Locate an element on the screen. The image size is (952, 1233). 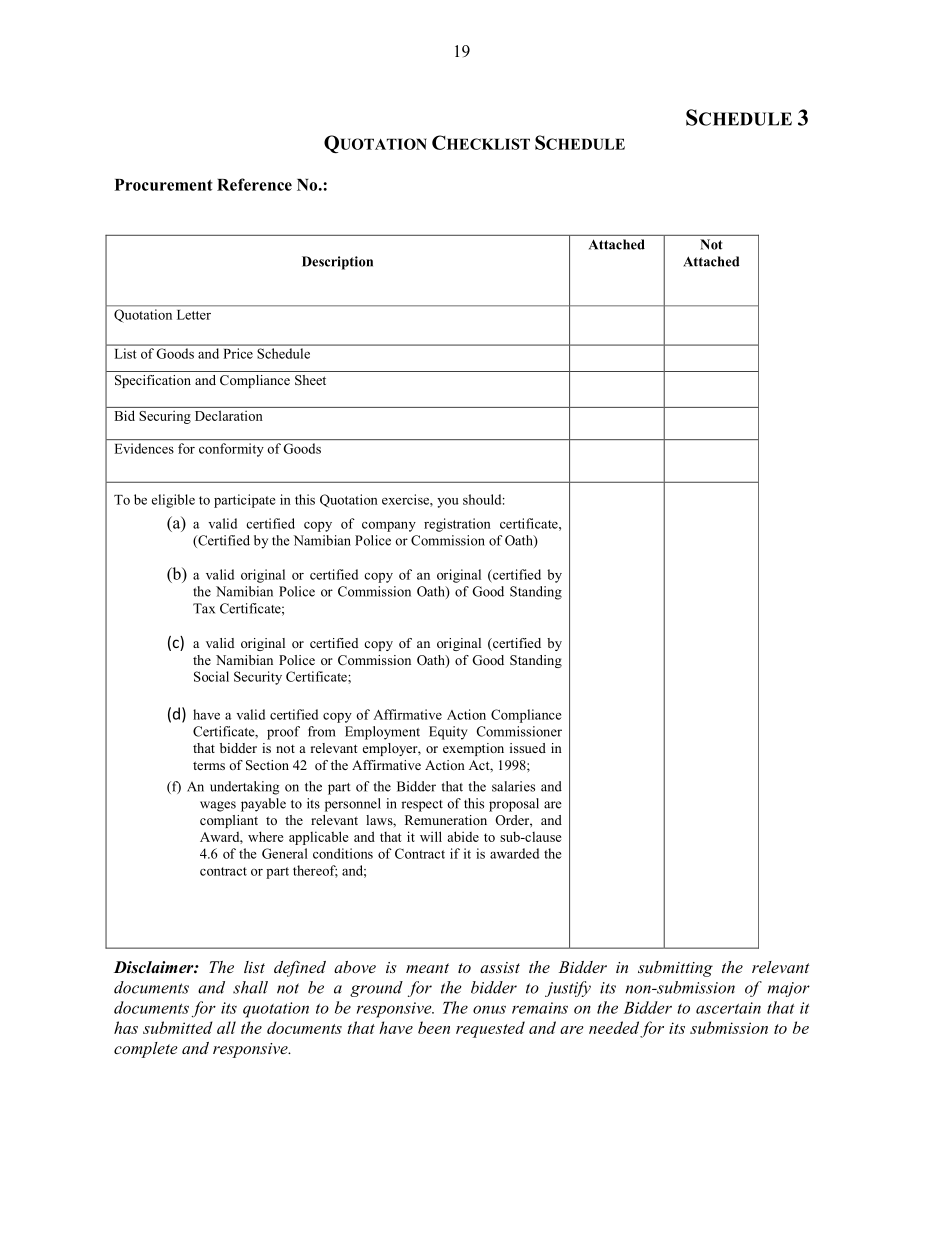
you is located at coordinates (448, 503).
